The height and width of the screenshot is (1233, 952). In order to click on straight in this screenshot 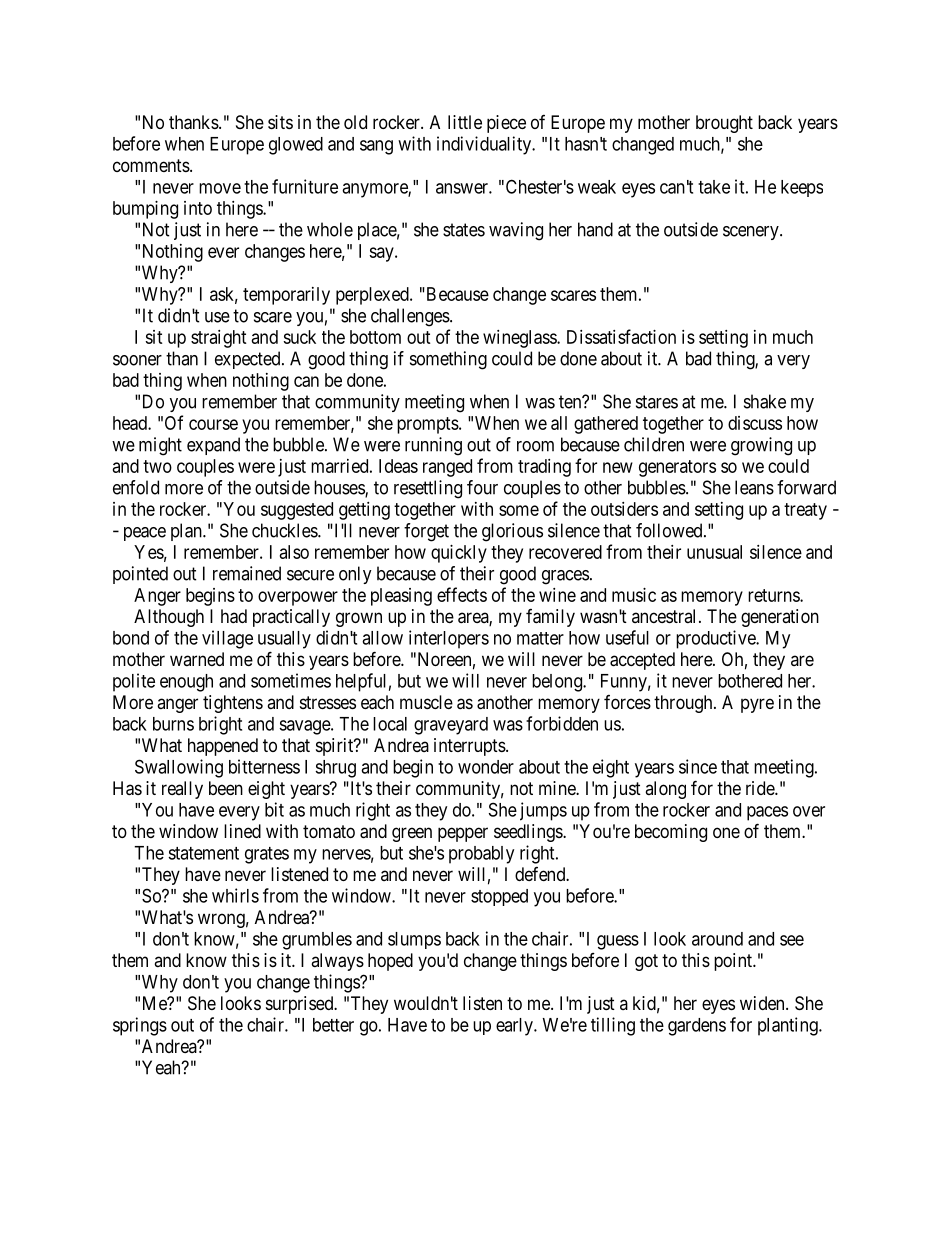, I will do `click(219, 339)`.
